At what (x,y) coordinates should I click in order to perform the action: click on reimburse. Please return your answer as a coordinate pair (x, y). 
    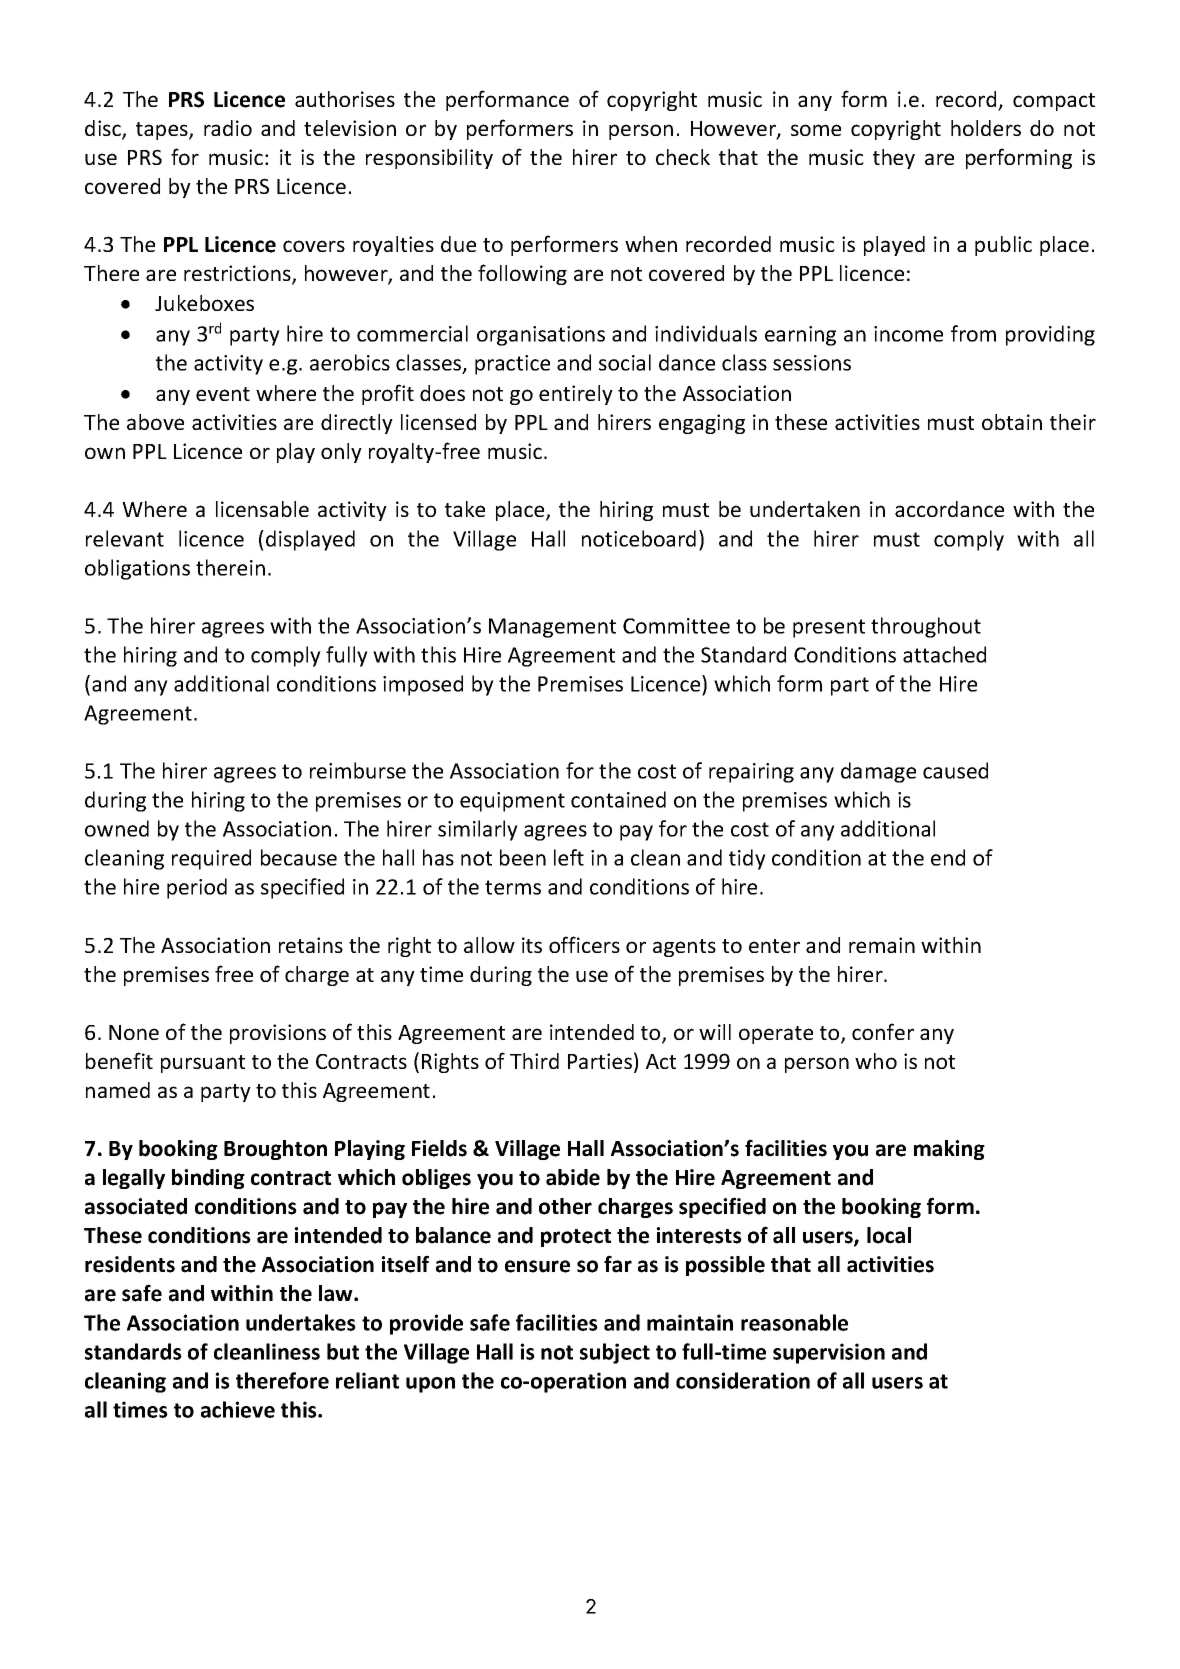
    Looking at the image, I should click on (358, 770).
